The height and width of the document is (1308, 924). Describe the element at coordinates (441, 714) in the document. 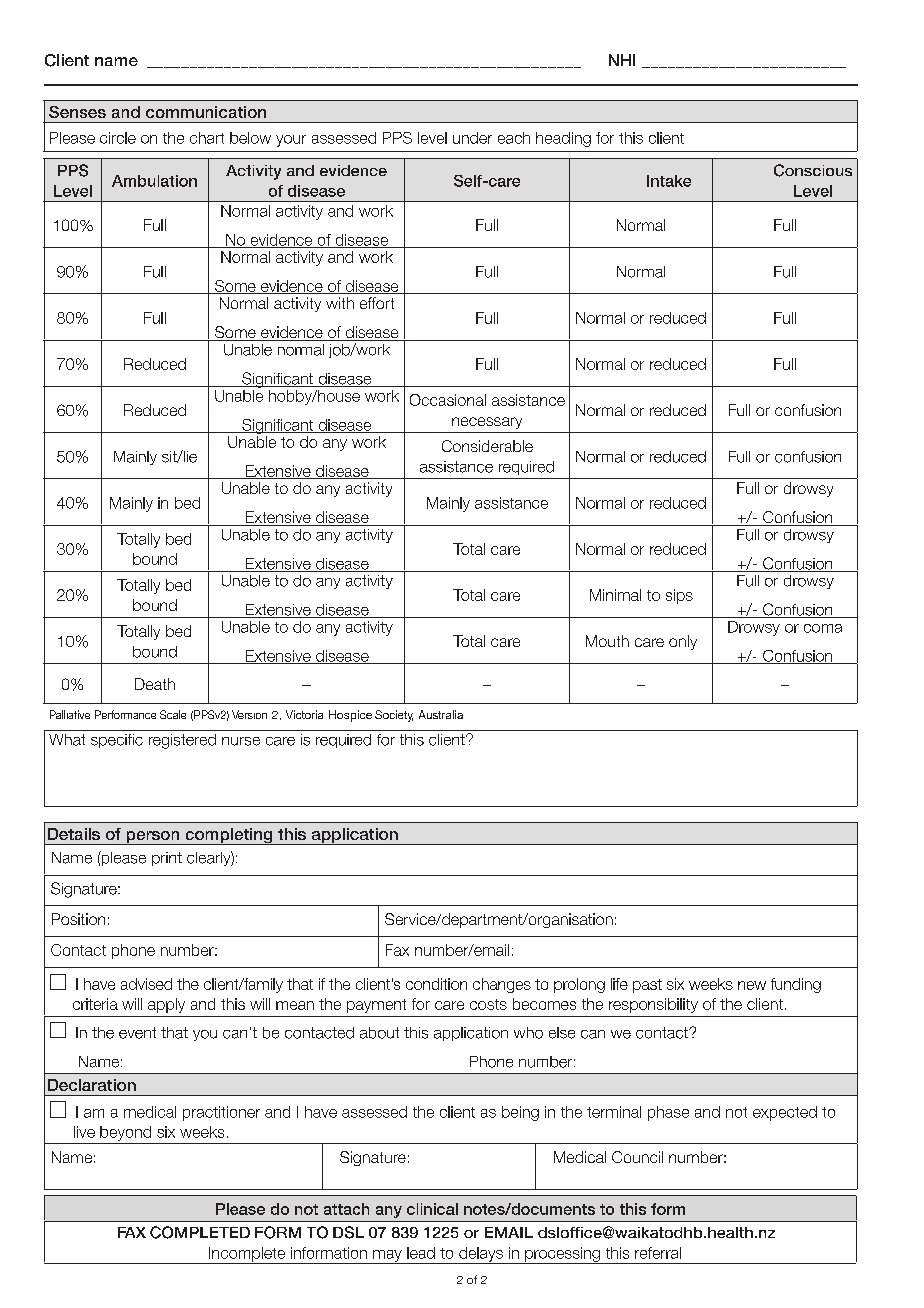

I see `Australia` at that location.
